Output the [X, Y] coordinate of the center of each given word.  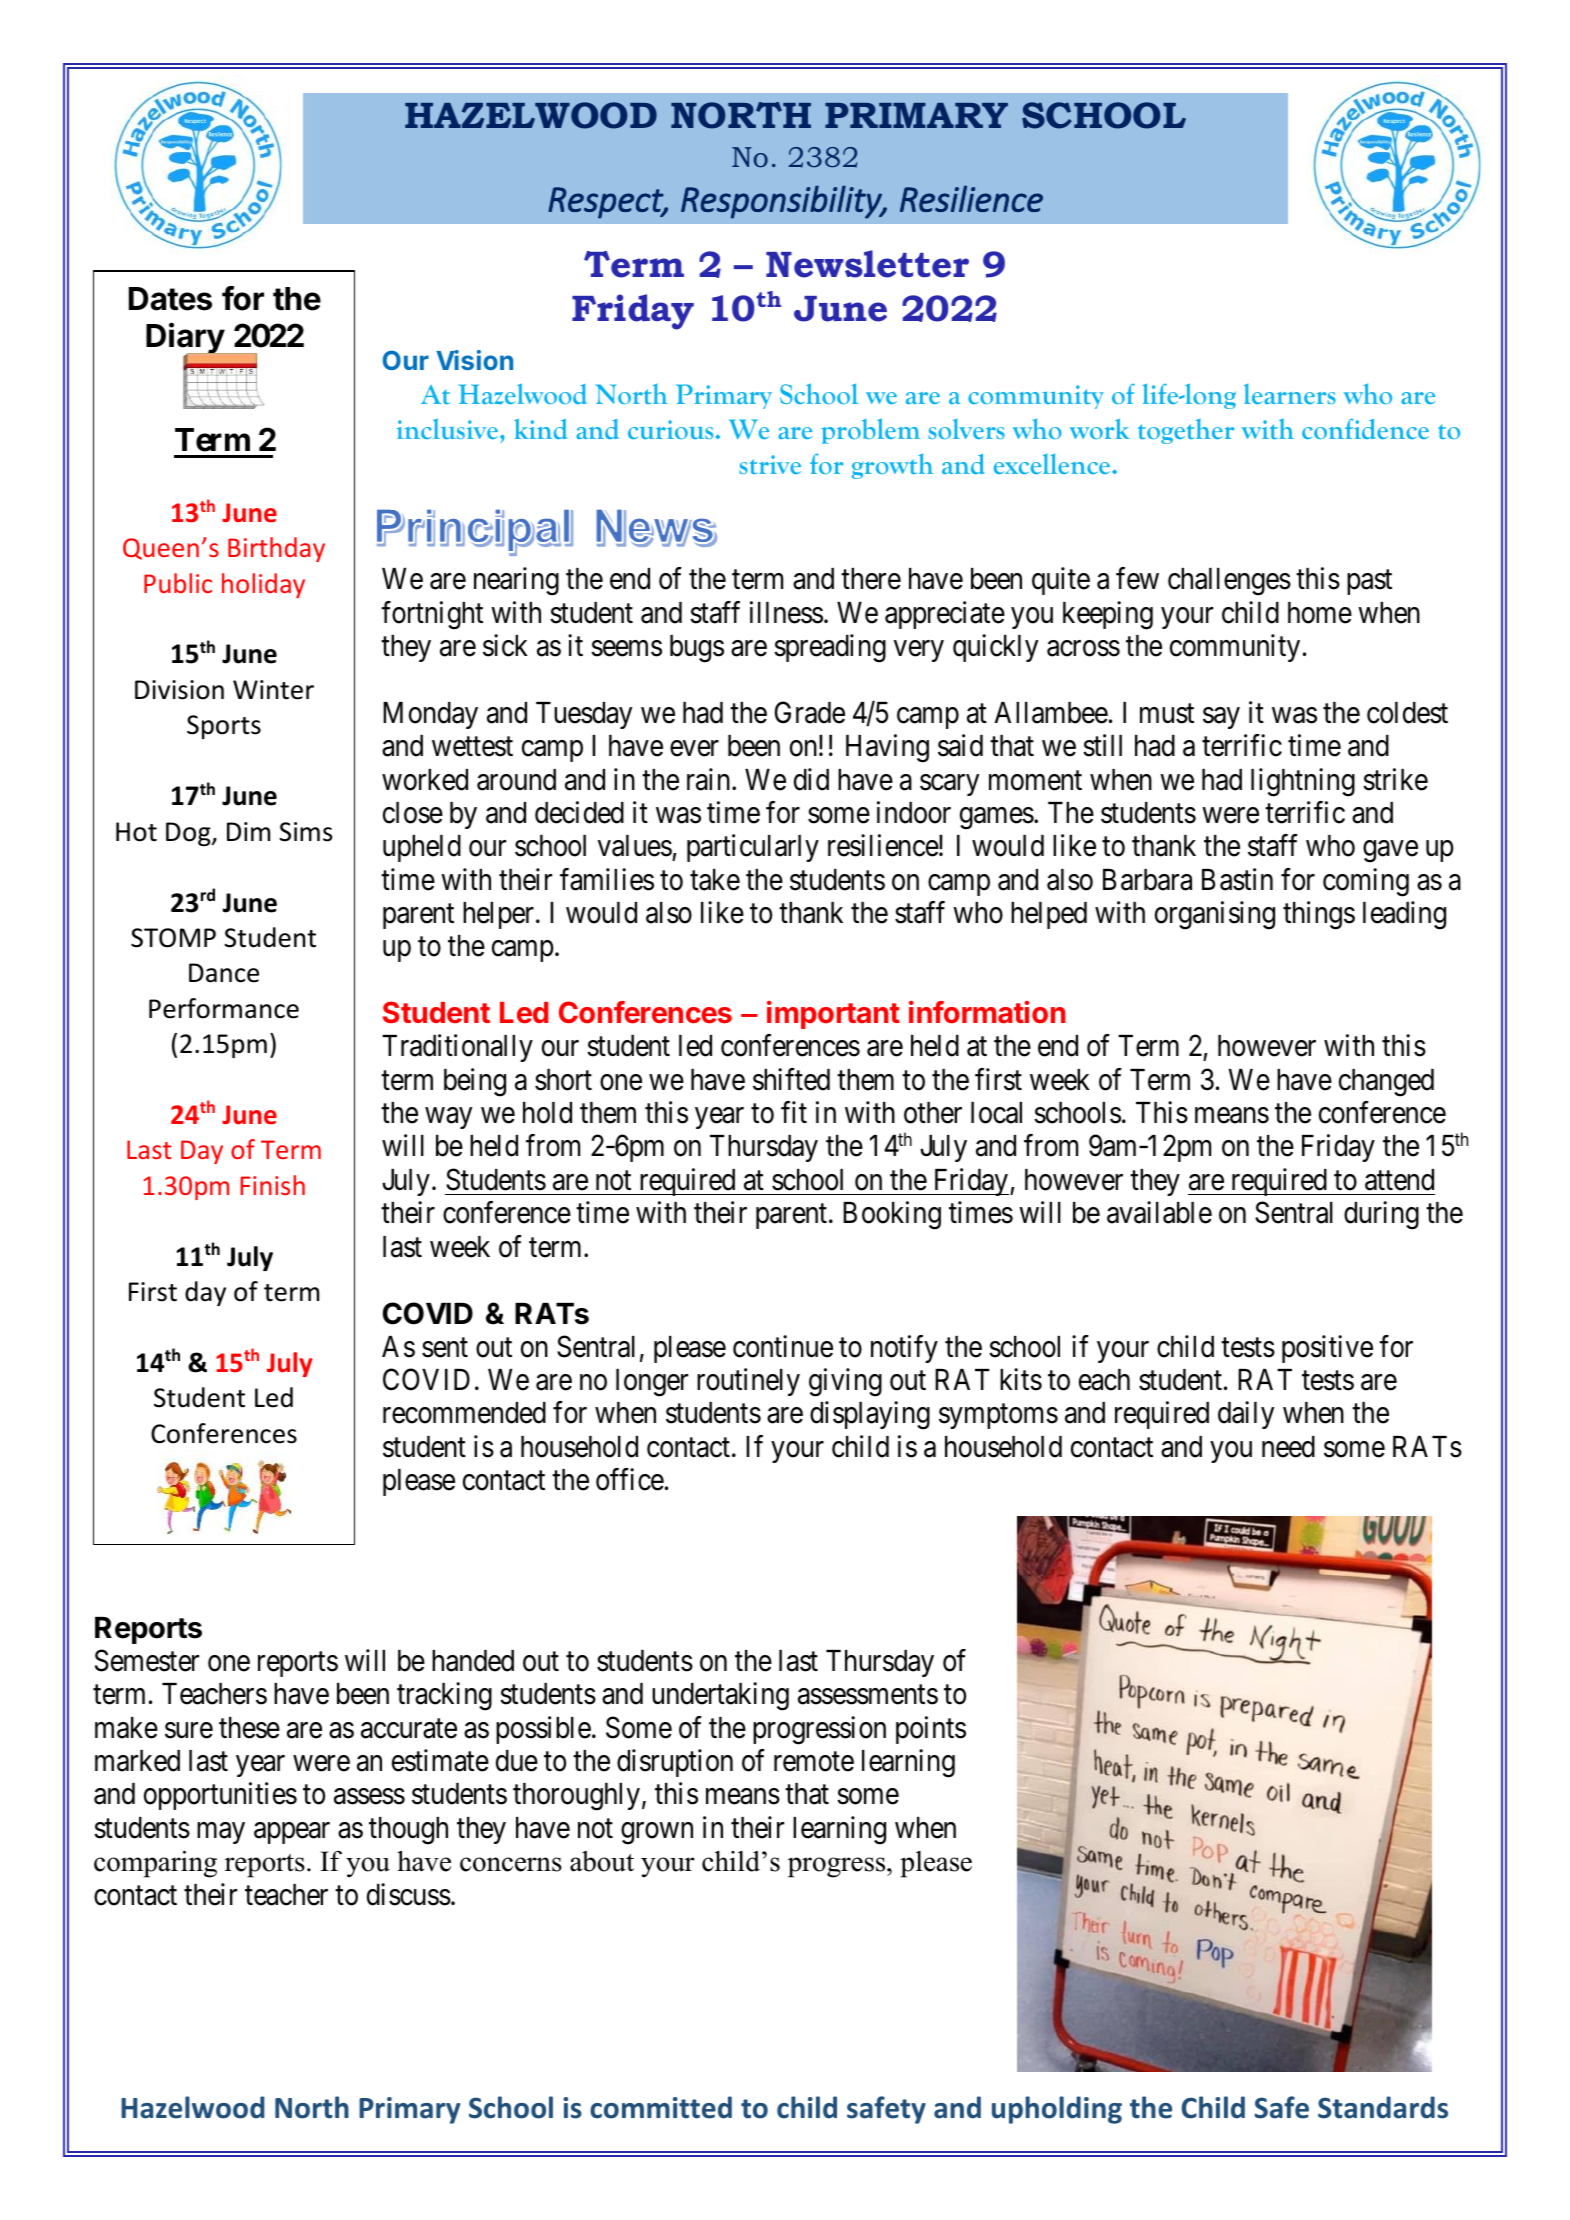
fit [794, 1112]
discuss [409, 1894]
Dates [170, 299]
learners [1290, 394]
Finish [272, 1185]
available [1159, 1212]
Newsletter [867, 264]
